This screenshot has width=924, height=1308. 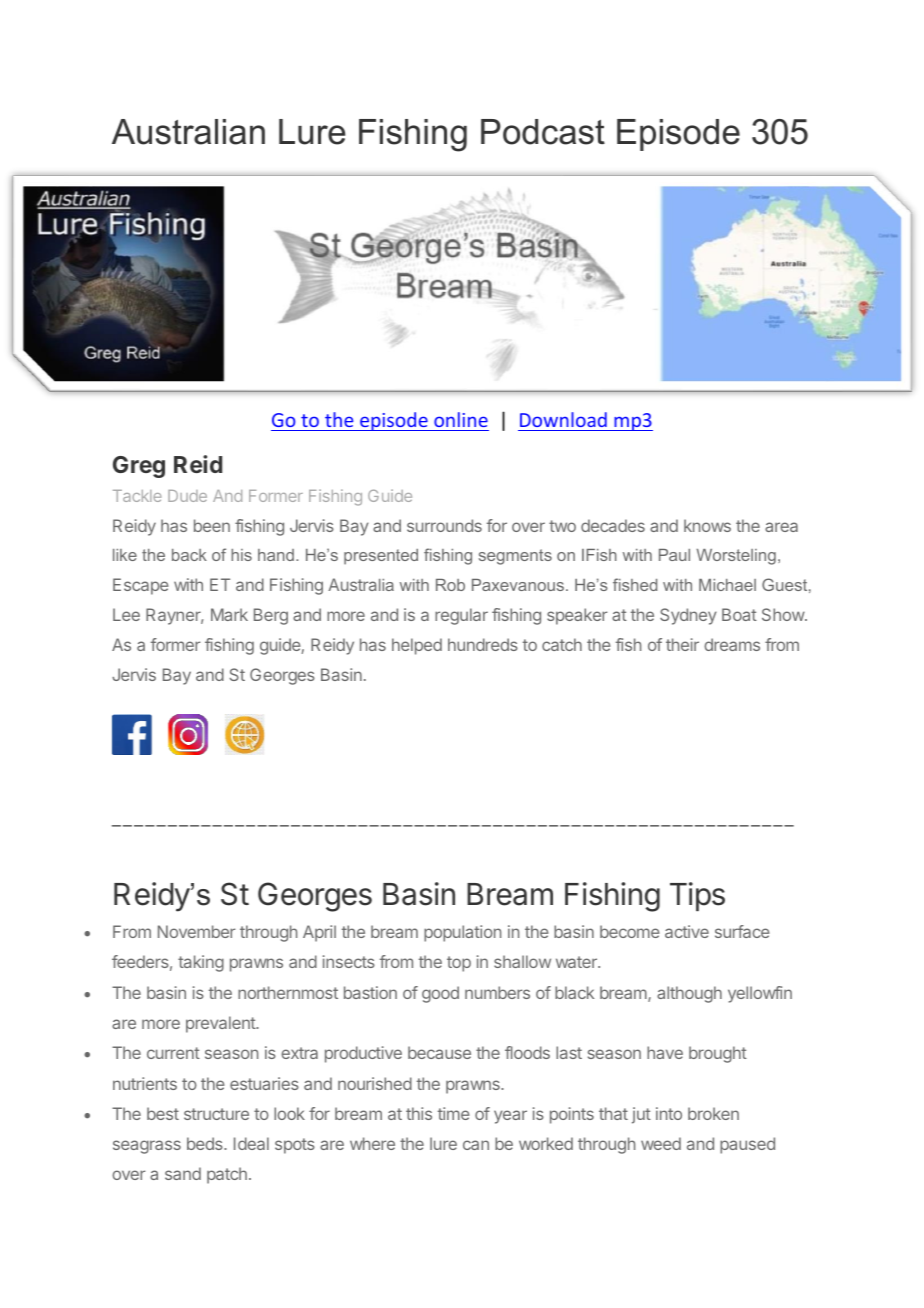 I want to click on Dude, so click(x=187, y=496).
